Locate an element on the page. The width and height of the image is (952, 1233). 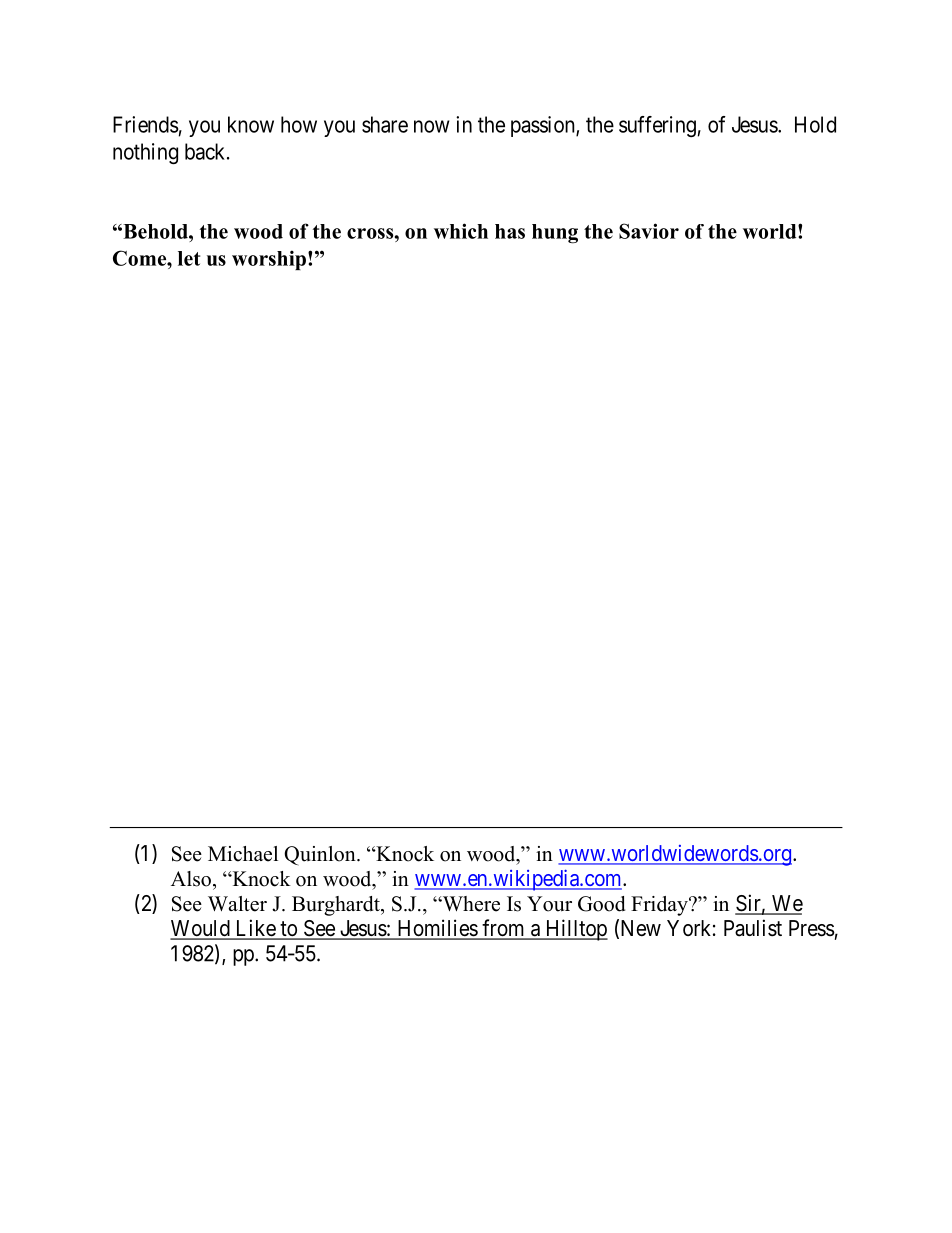
Your is located at coordinates (549, 904).
